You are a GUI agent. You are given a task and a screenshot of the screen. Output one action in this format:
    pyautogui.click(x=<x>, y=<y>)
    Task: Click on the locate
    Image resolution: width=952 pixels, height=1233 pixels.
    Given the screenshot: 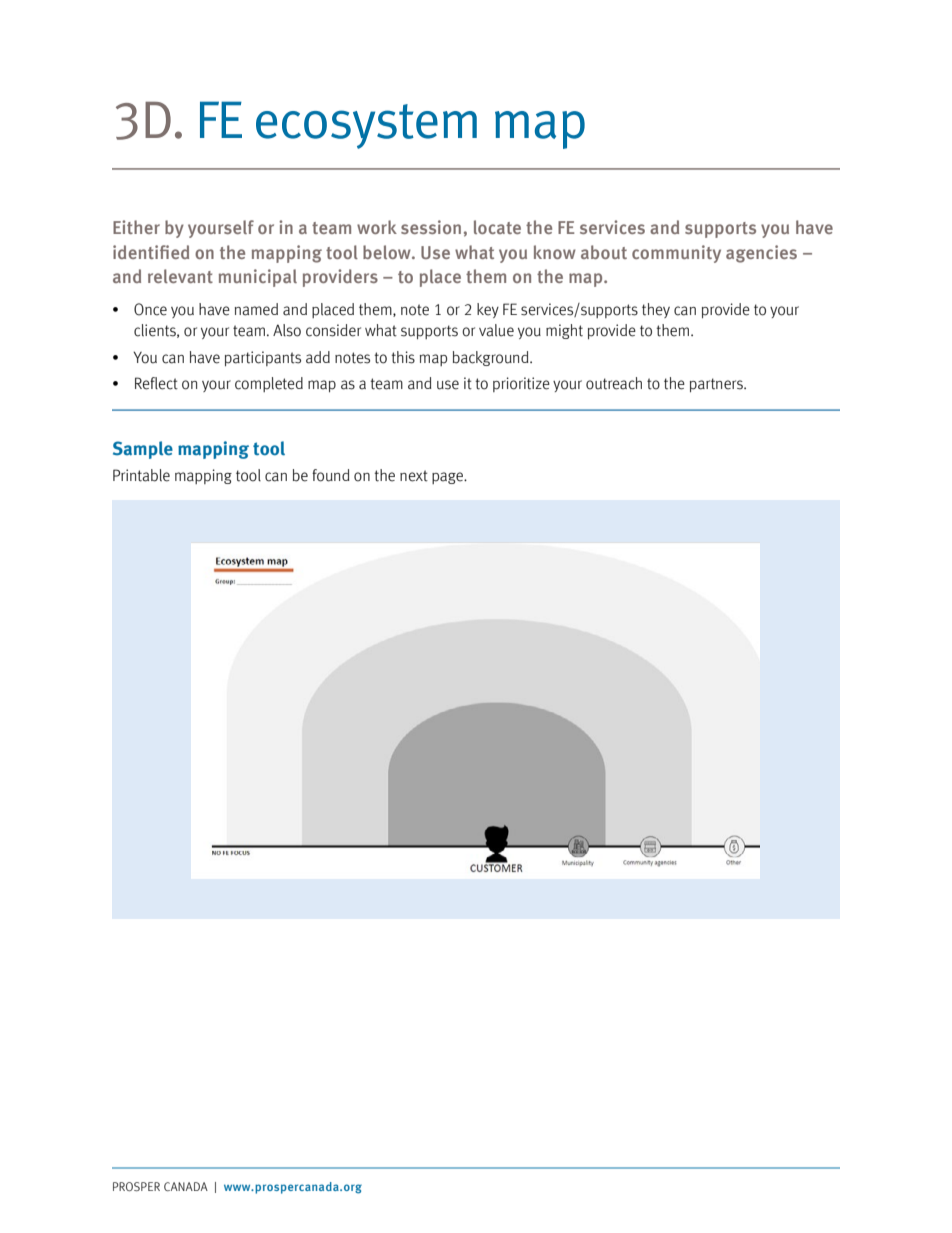 What is the action you would take?
    pyautogui.click(x=497, y=227)
